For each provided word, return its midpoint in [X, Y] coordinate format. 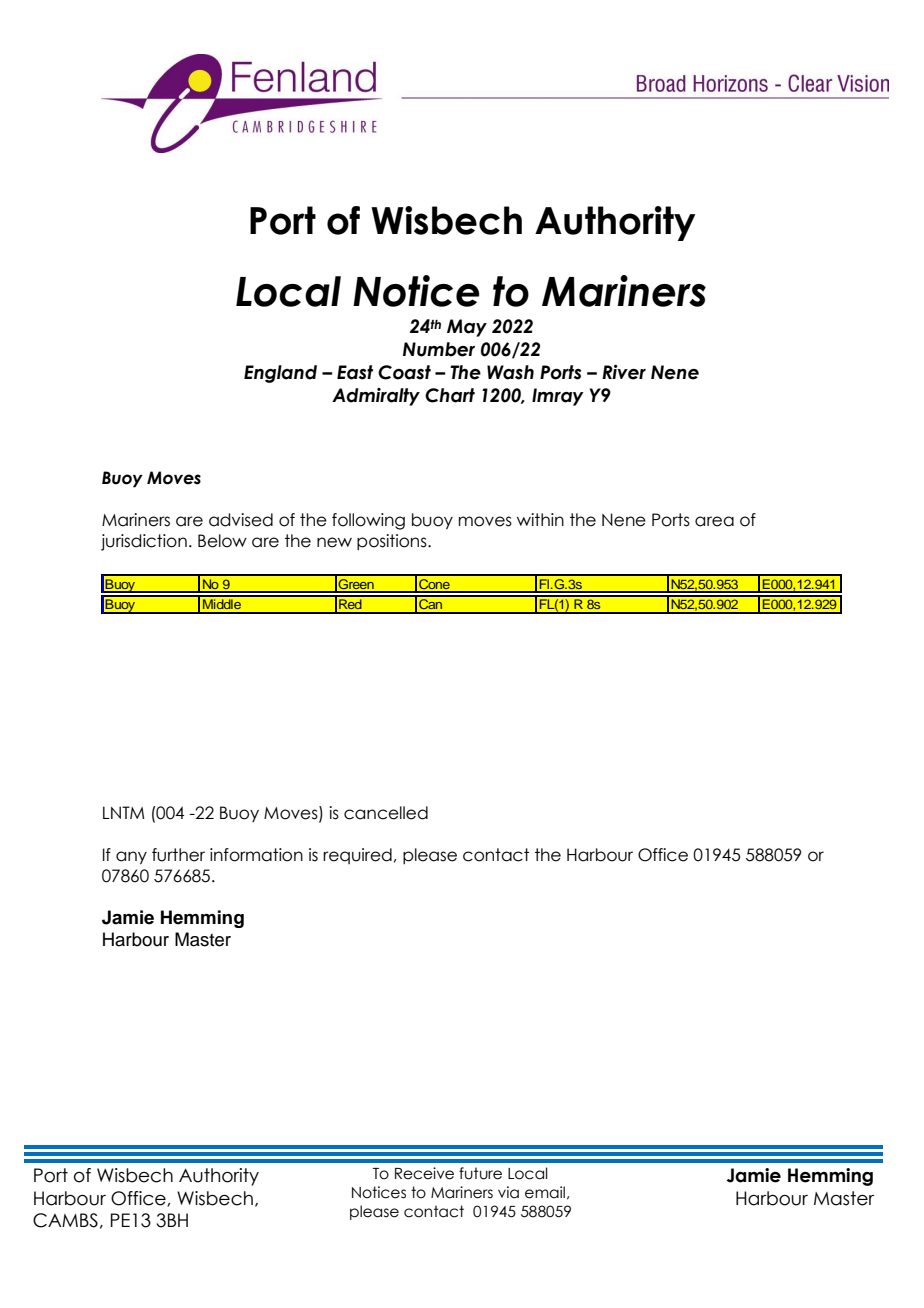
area [714, 521]
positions [393, 542]
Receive [424, 1173]
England [280, 374]
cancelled [386, 813]
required [357, 856]
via [508, 1192]
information [256, 855]
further [178, 855]
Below [222, 541]
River [624, 372]
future [480, 1173]
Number [439, 349]
